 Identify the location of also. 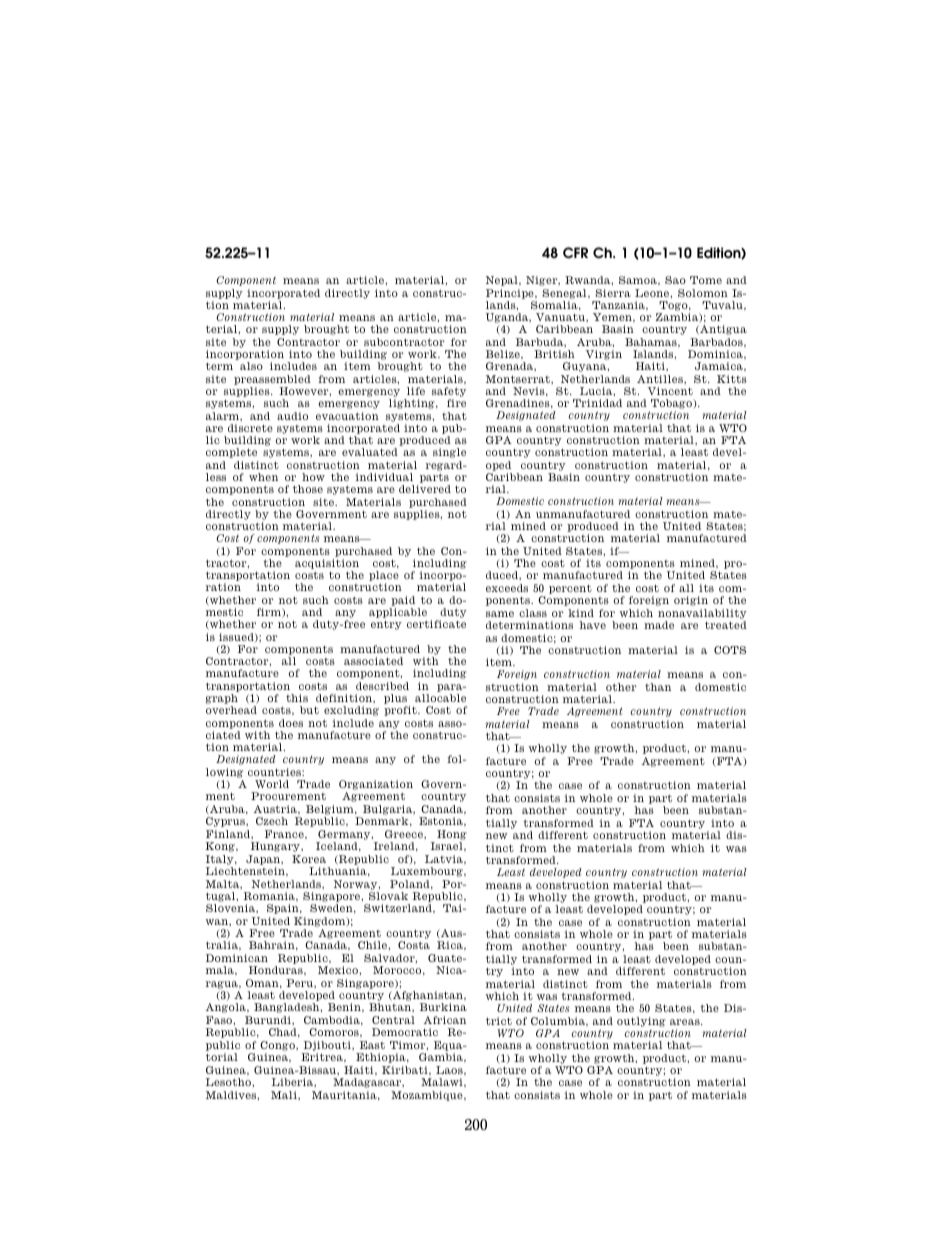
(251, 366).
